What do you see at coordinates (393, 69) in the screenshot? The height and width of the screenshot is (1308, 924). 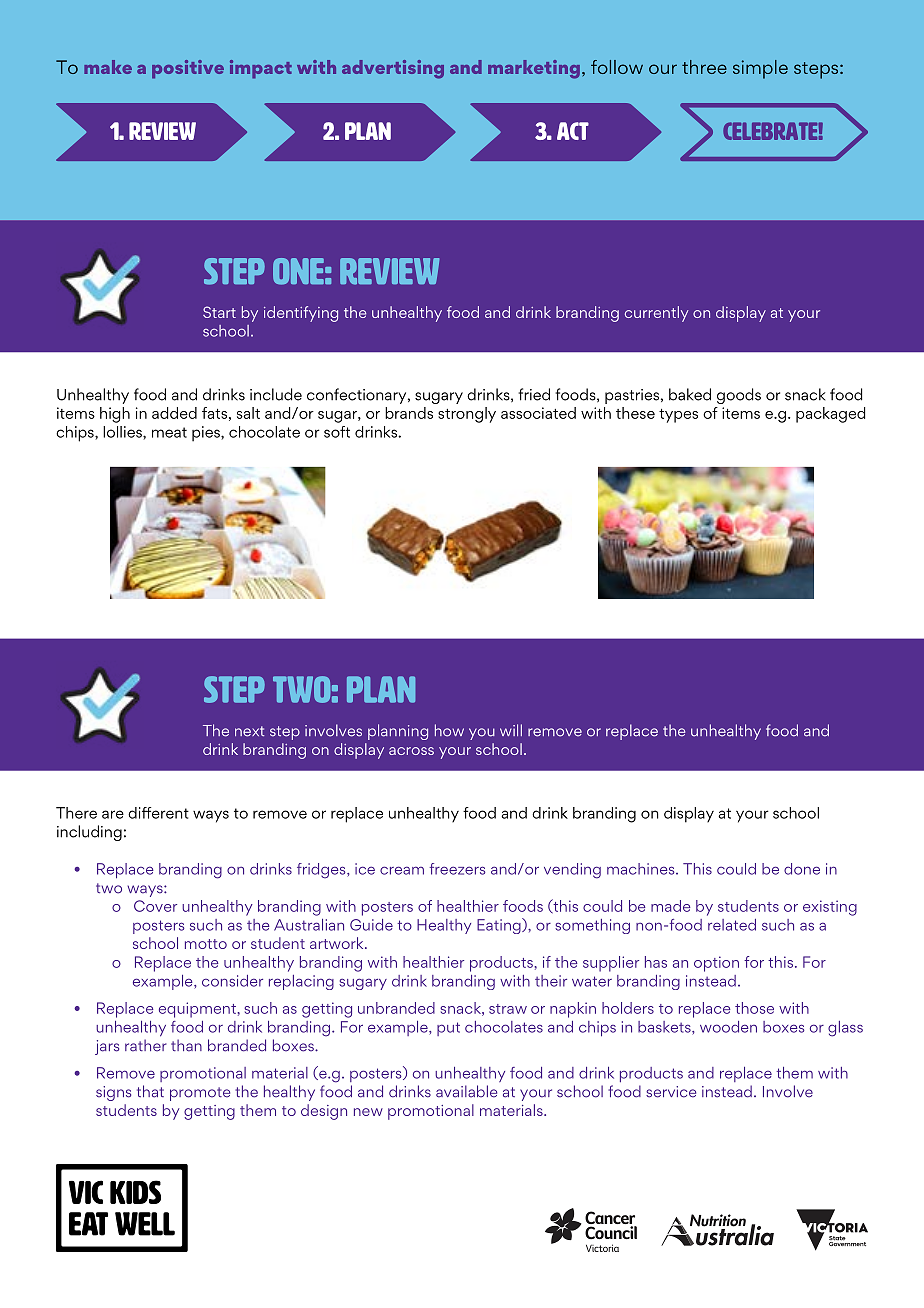 I see `advertising` at bounding box center [393, 69].
